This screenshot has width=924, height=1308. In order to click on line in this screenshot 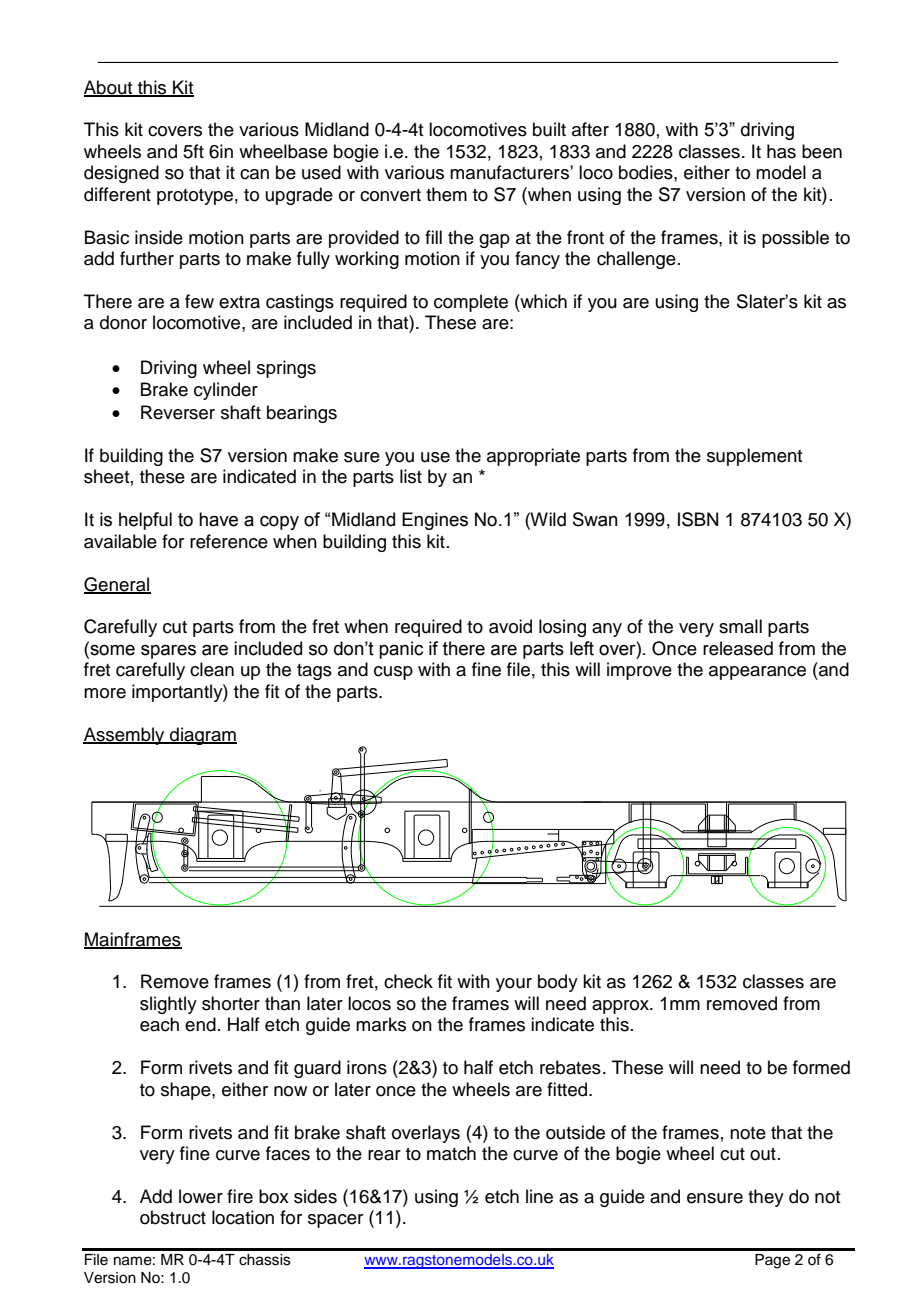, I will do `click(539, 1196)`.
